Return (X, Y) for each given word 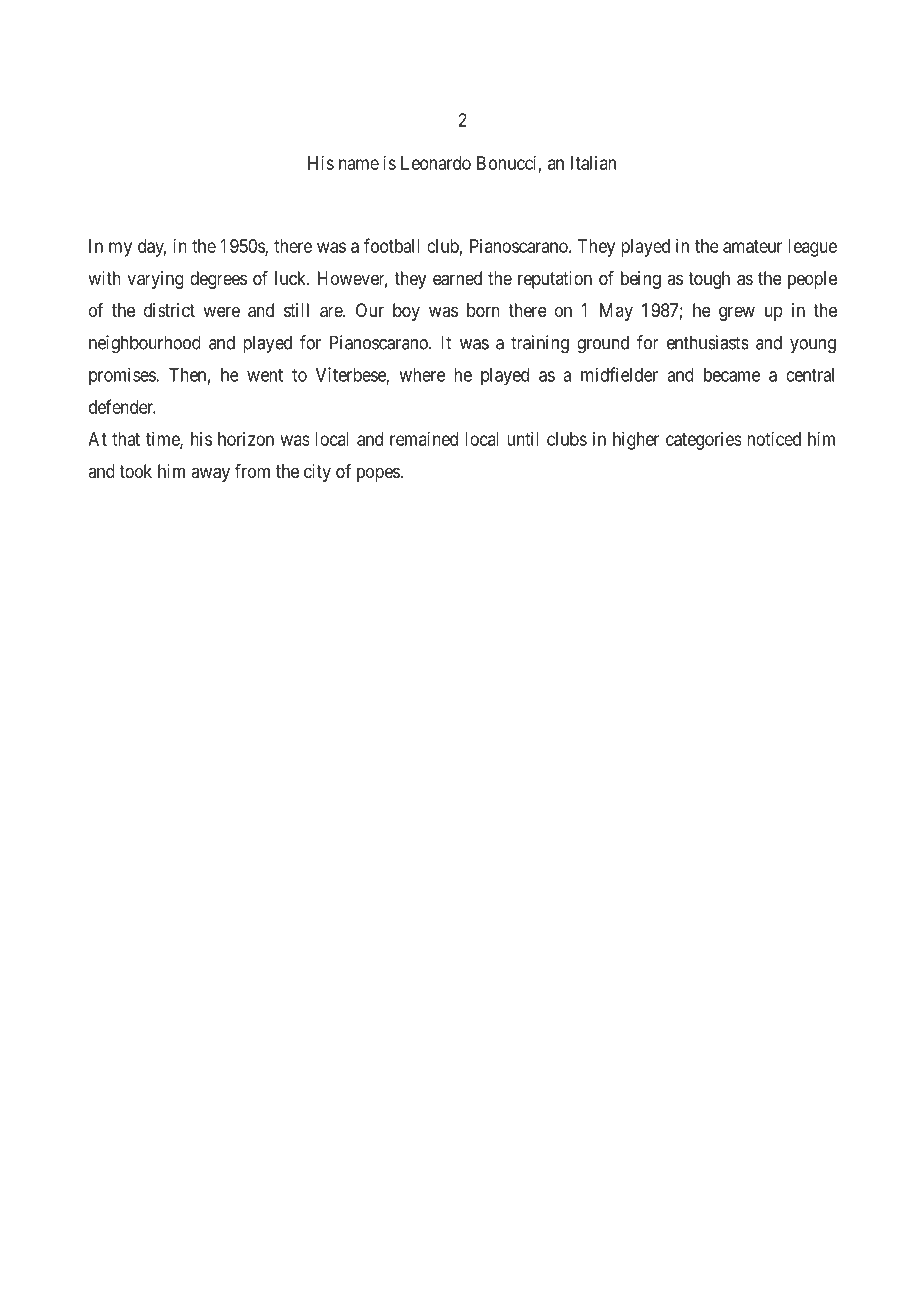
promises (123, 376)
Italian (593, 163)
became (732, 375)
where (422, 375)
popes (379, 474)
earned (457, 278)
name (359, 164)
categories (704, 441)
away (210, 474)
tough (709, 280)
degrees (218, 280)
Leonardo (436, 163)
